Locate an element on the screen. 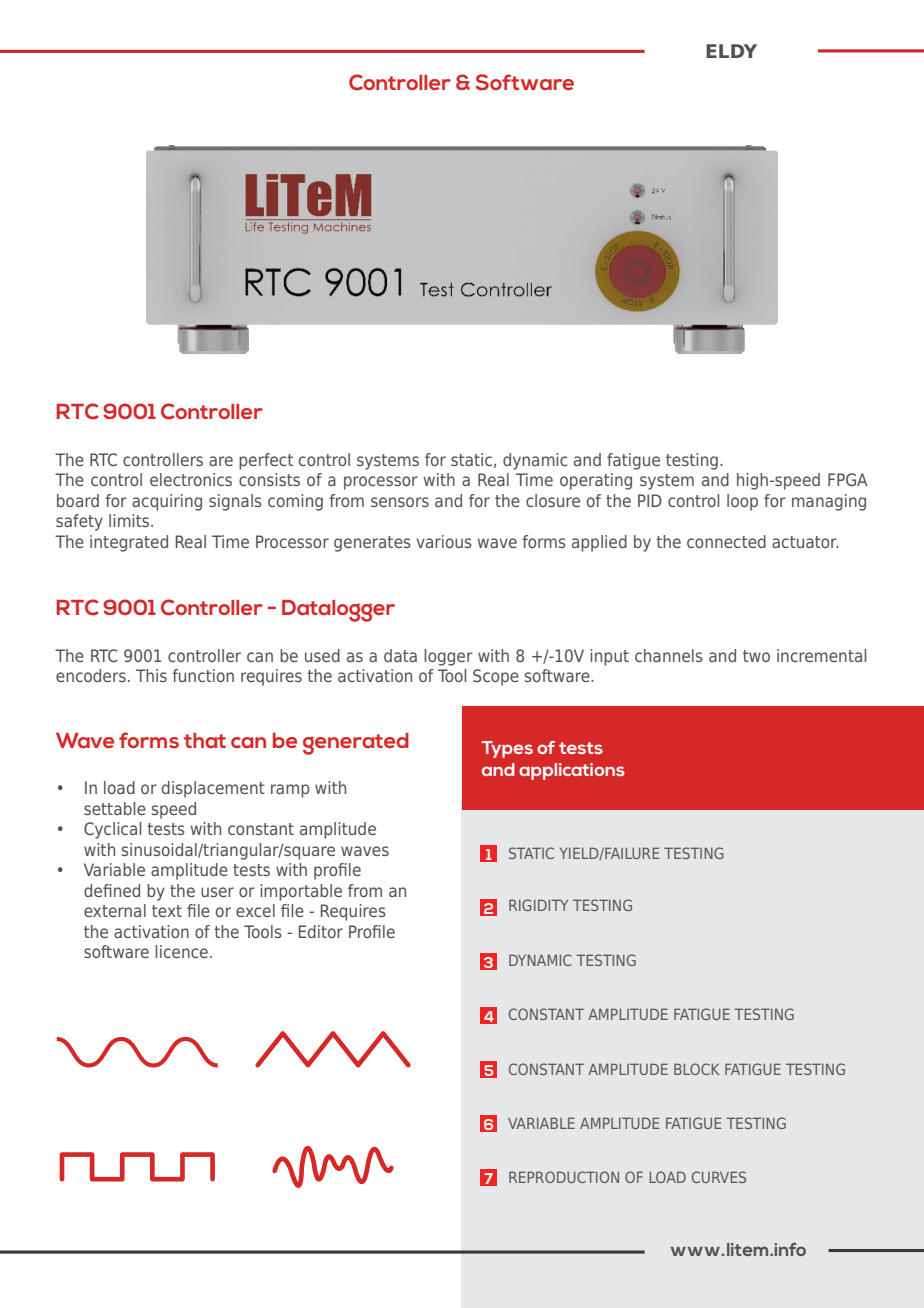 Image resolution: width=924 pixels, height=1308 pixels. Editor is located at coordinates (321, 931).
